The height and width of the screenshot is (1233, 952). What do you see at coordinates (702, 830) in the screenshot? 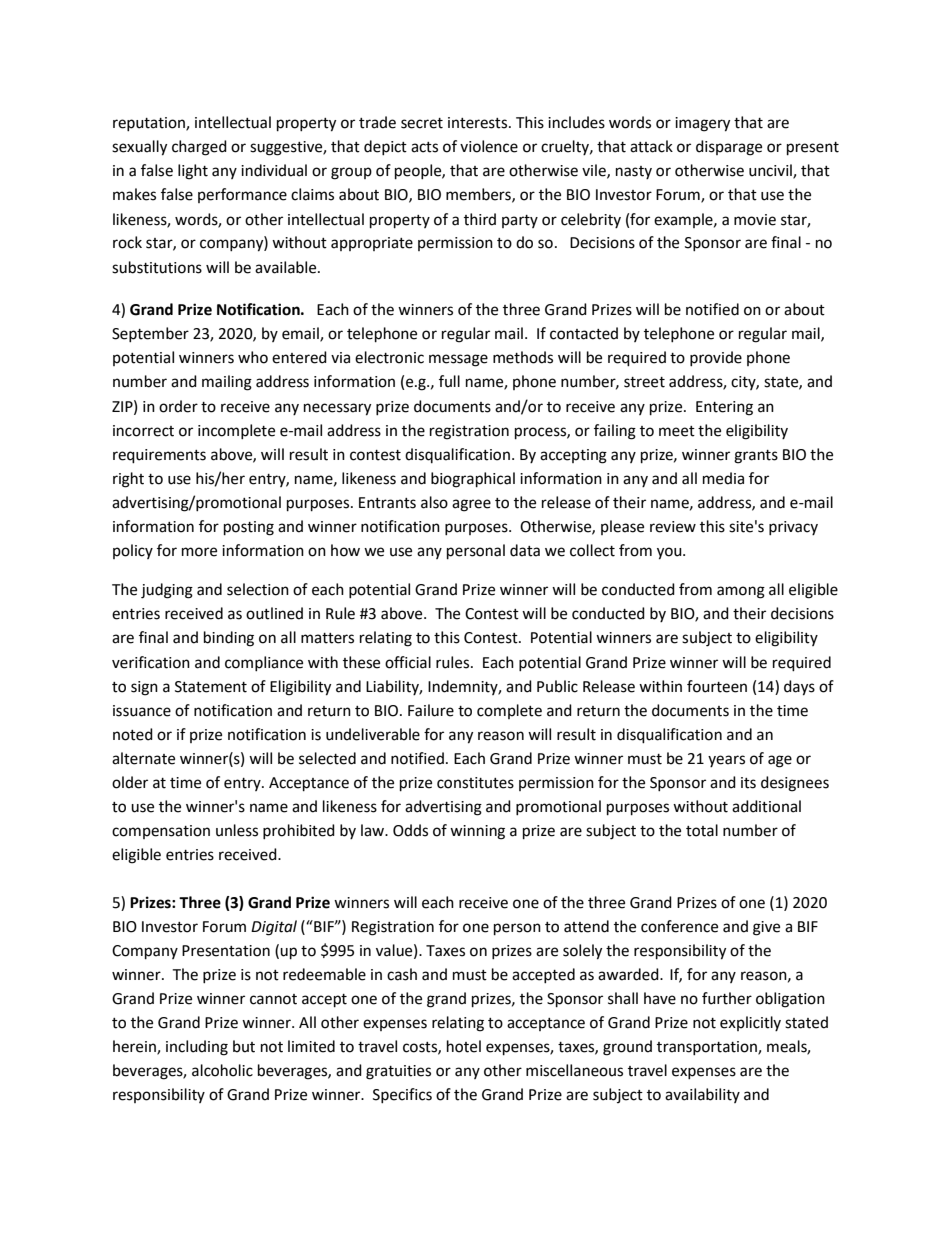
I see `total` at bounding box center [702, 830].
